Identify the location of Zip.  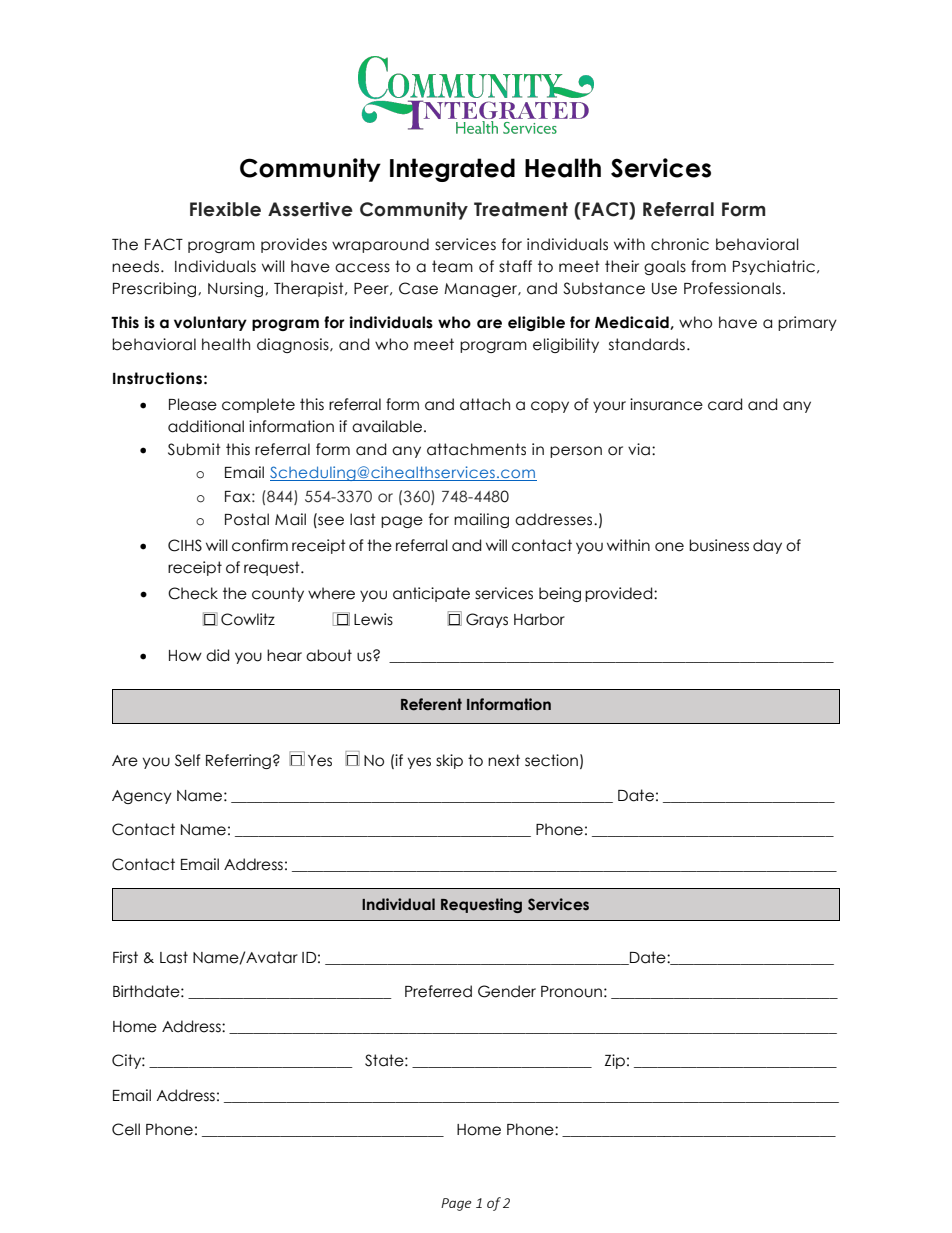
(615, 1061).
